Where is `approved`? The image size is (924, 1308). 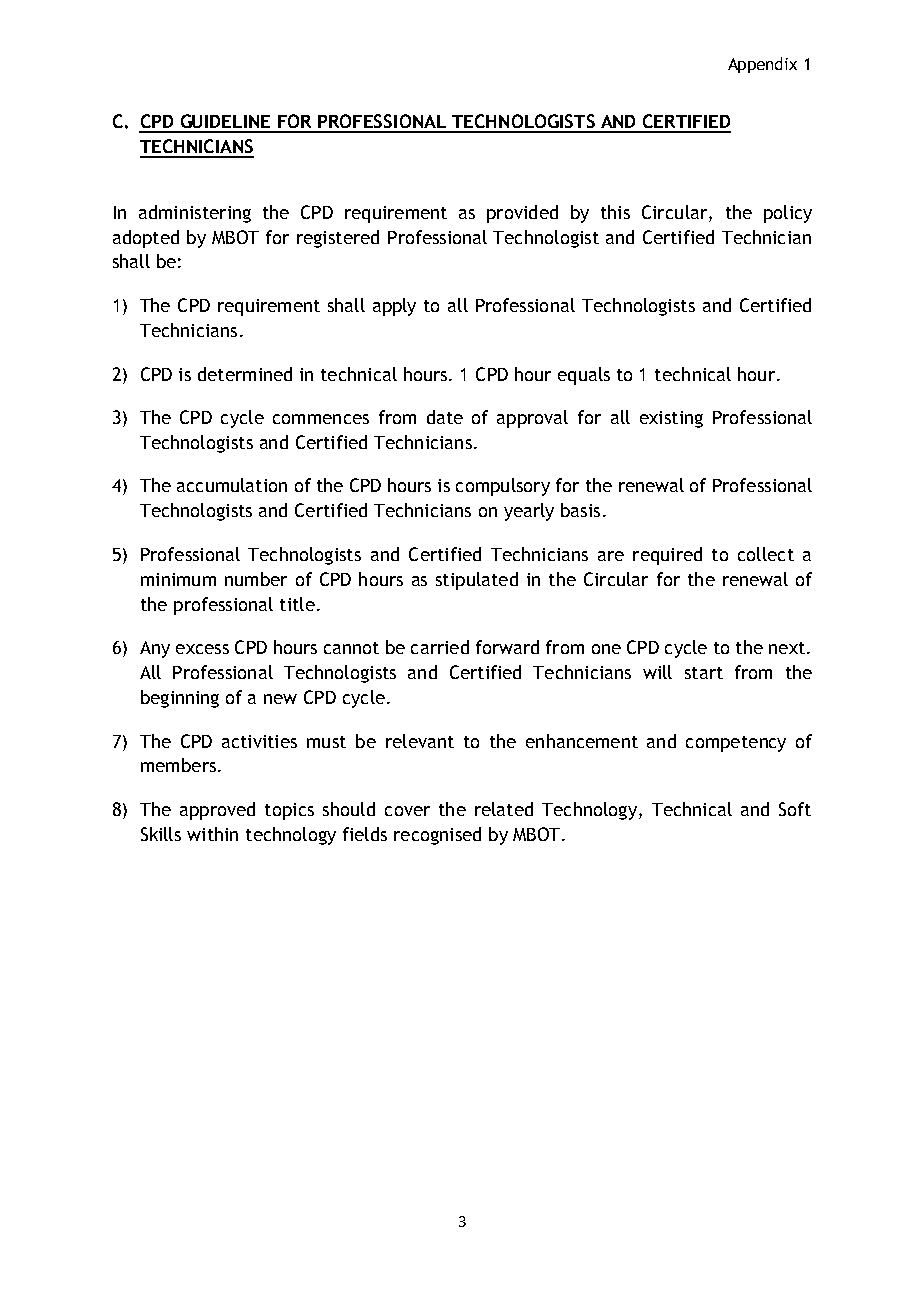 approved is located at coordinates (217, 811).
